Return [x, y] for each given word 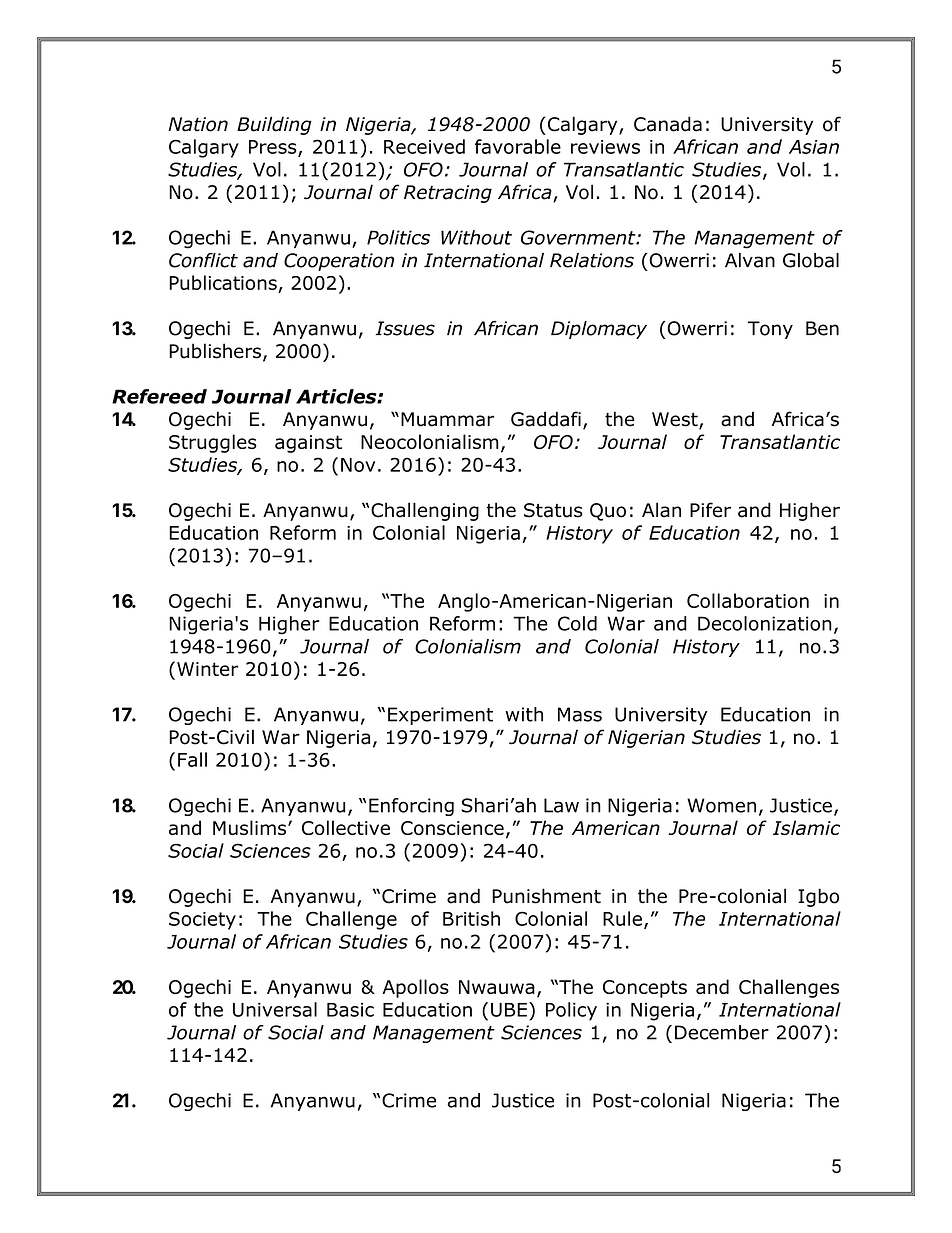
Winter [208, 669]
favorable [518, 146]
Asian [814, 147]
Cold [577, 623]
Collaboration [748, 600]
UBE [509, 1010]
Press [274, 148]
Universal [275, 1009]
